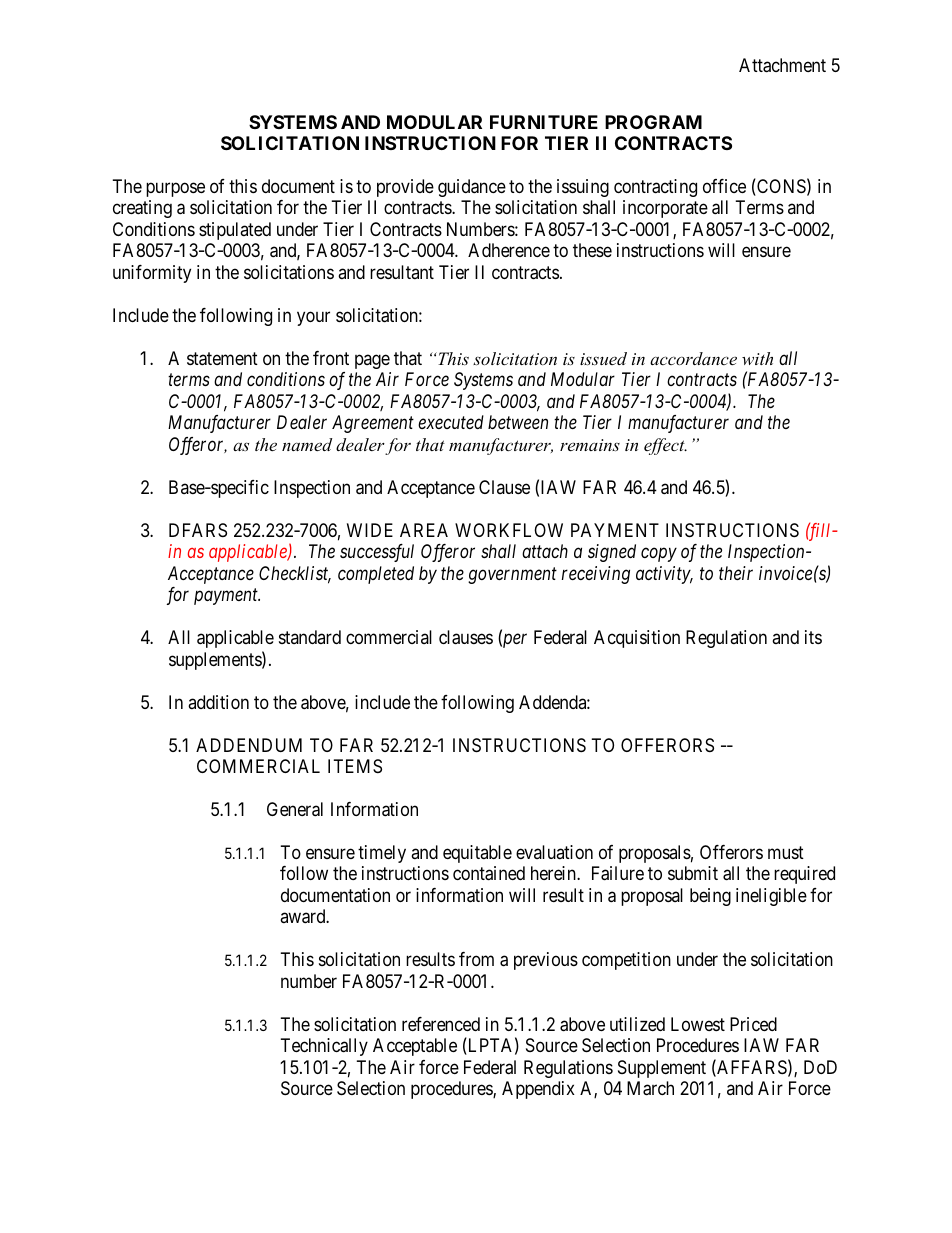 The image size is (952, 1233). What do you see at coordinates (310, 637) in the screenshot?
I see `standard` at bounding box center [310, 637].
